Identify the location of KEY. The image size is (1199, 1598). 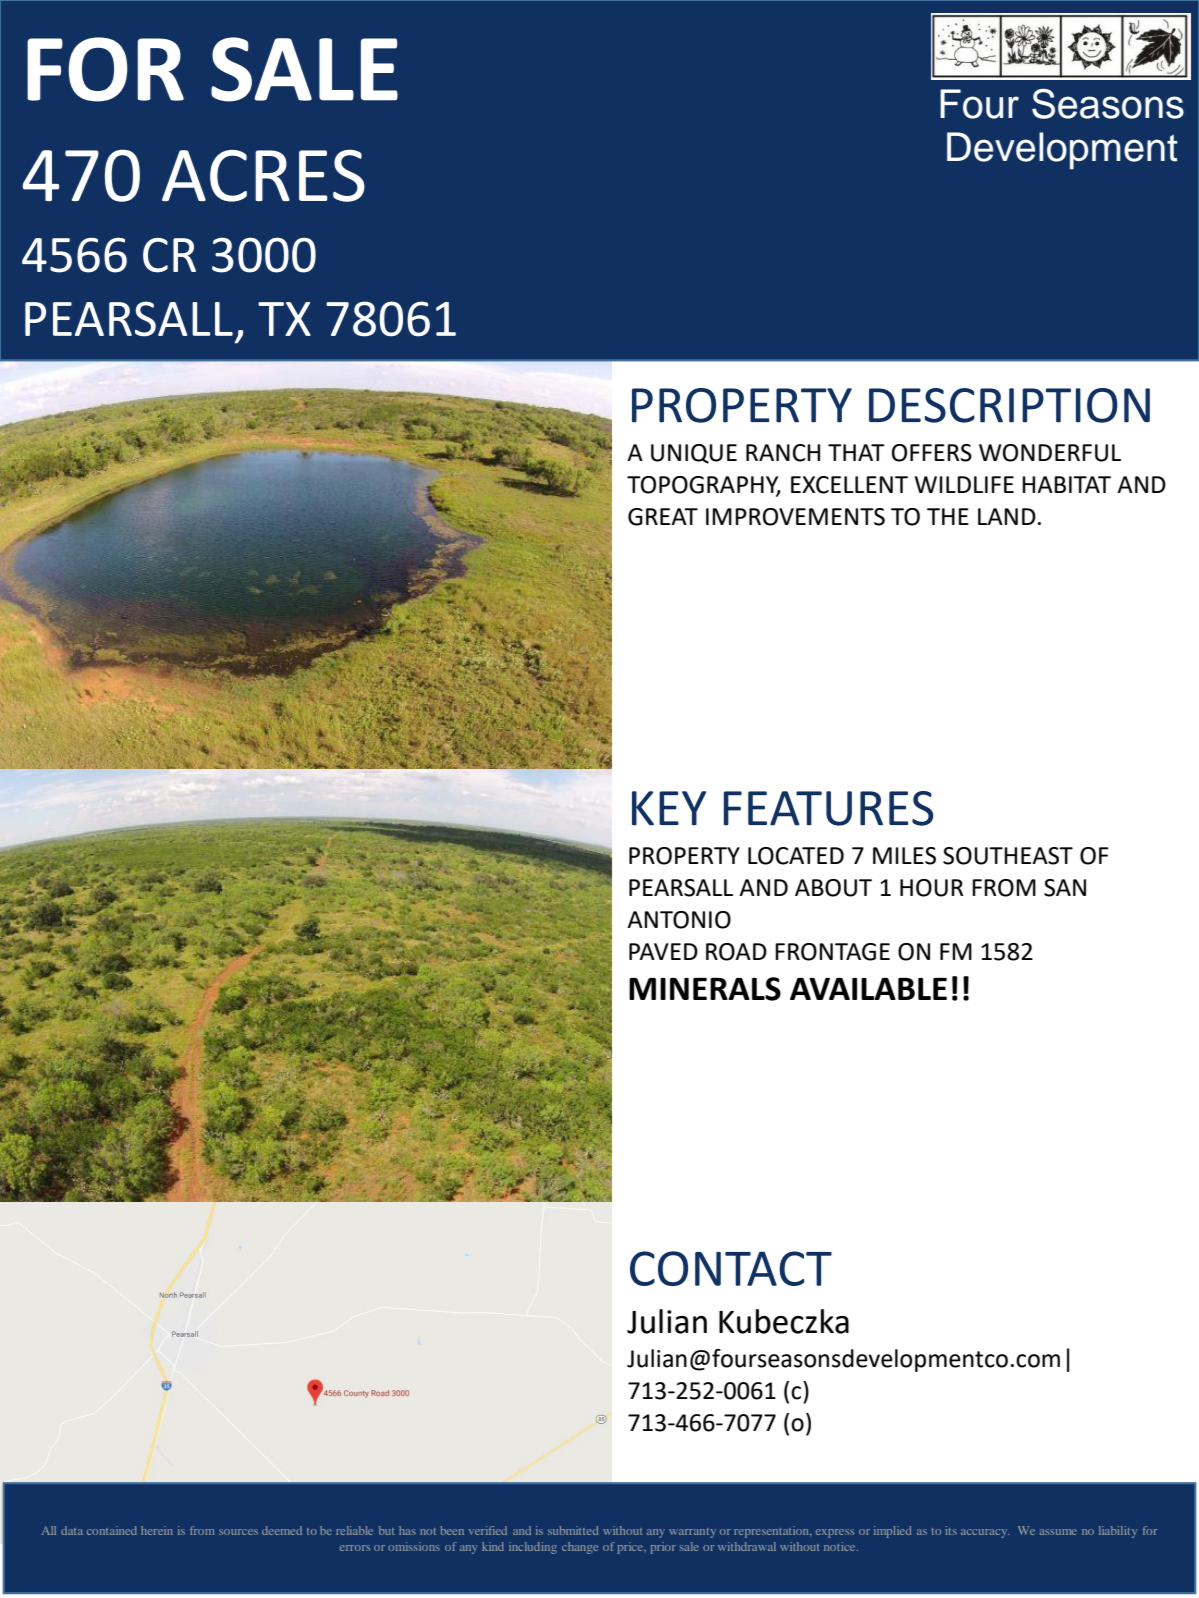
(669, 808).
